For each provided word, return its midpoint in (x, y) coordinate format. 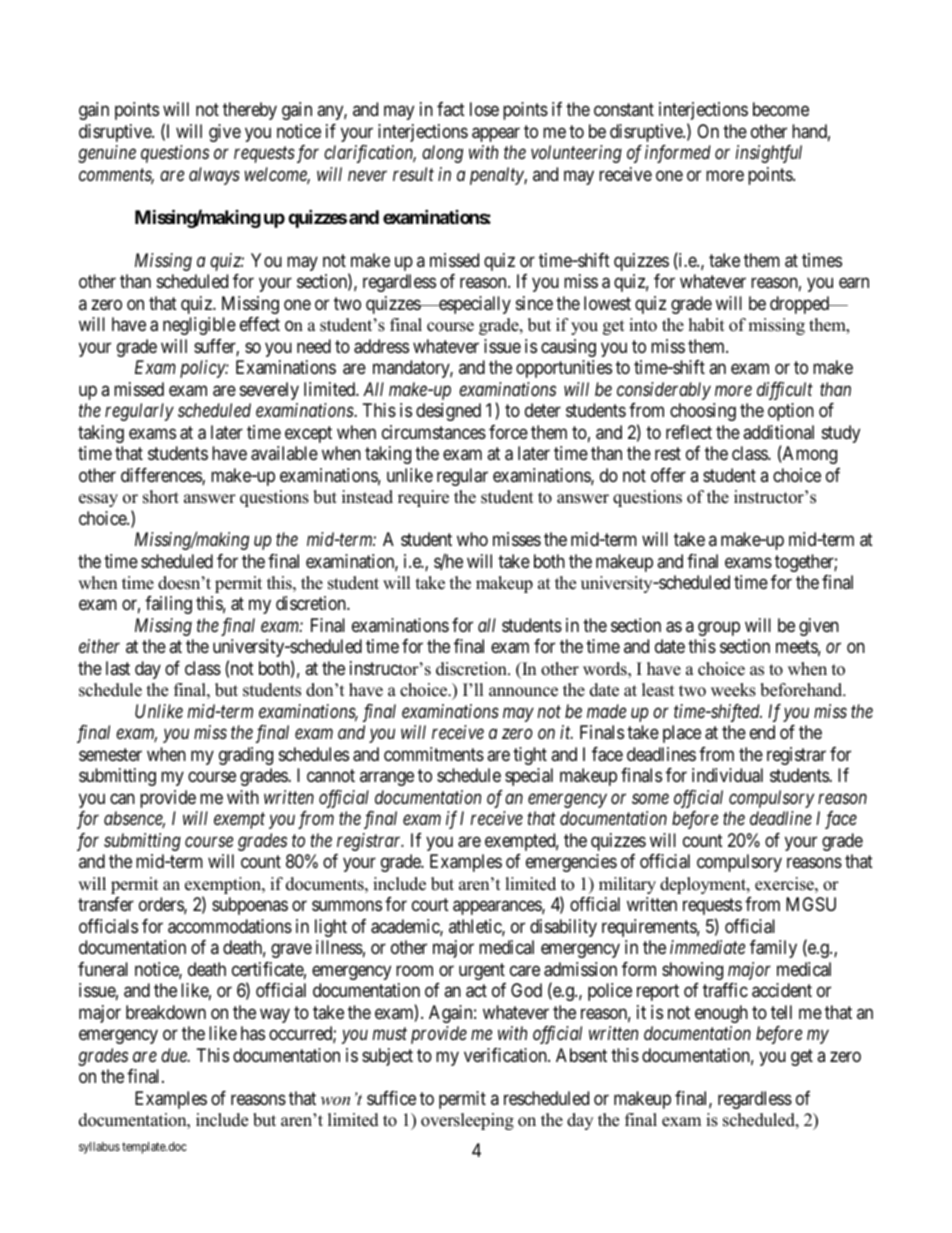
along (442, 154)
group (719, 628)
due (175, 1055)
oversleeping (467, 1121)
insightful (769, 154)
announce (523, 692)
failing (168, 605)
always (214, 176)
